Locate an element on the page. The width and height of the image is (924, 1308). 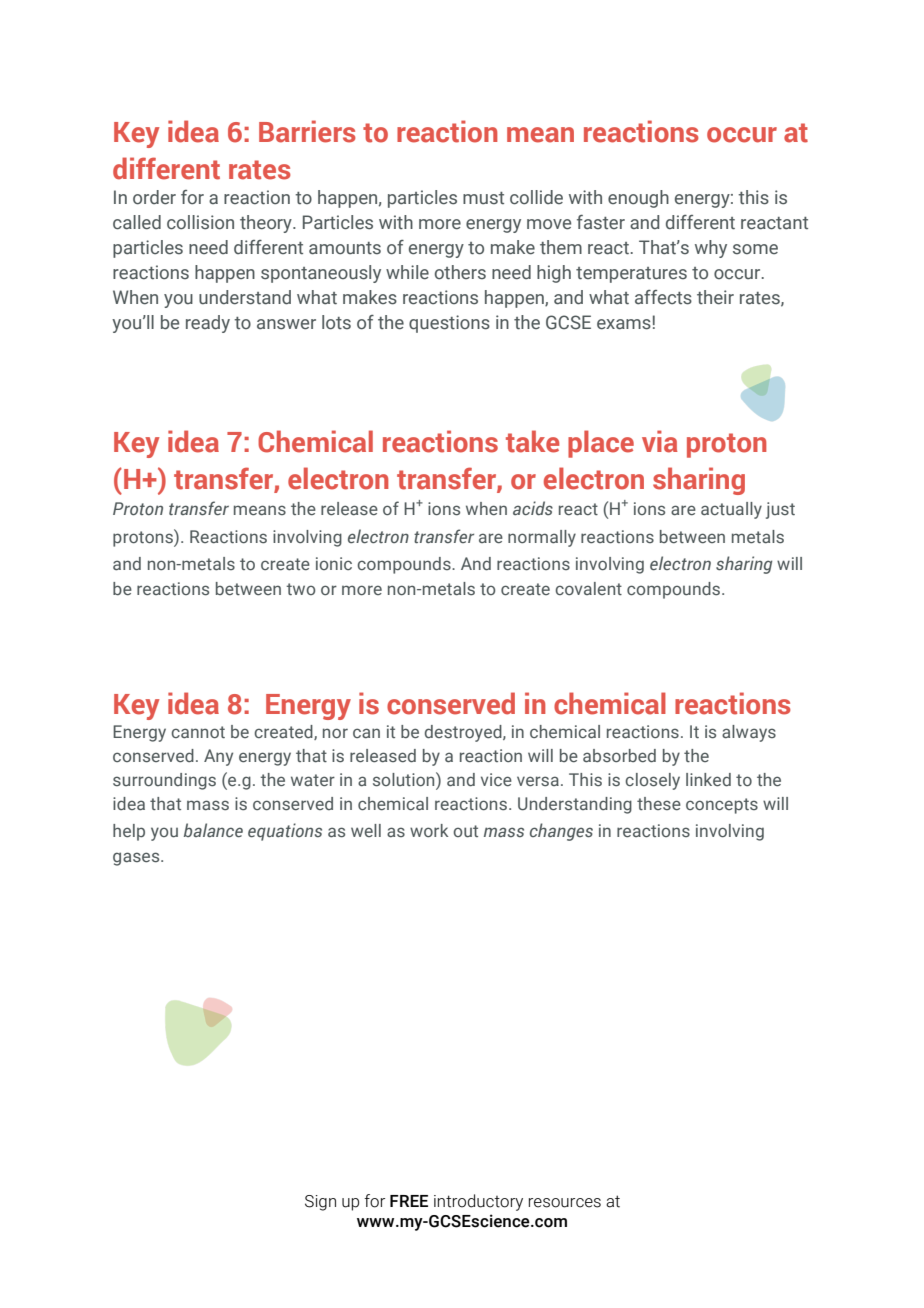
must is located at coordinates (483, 198).
